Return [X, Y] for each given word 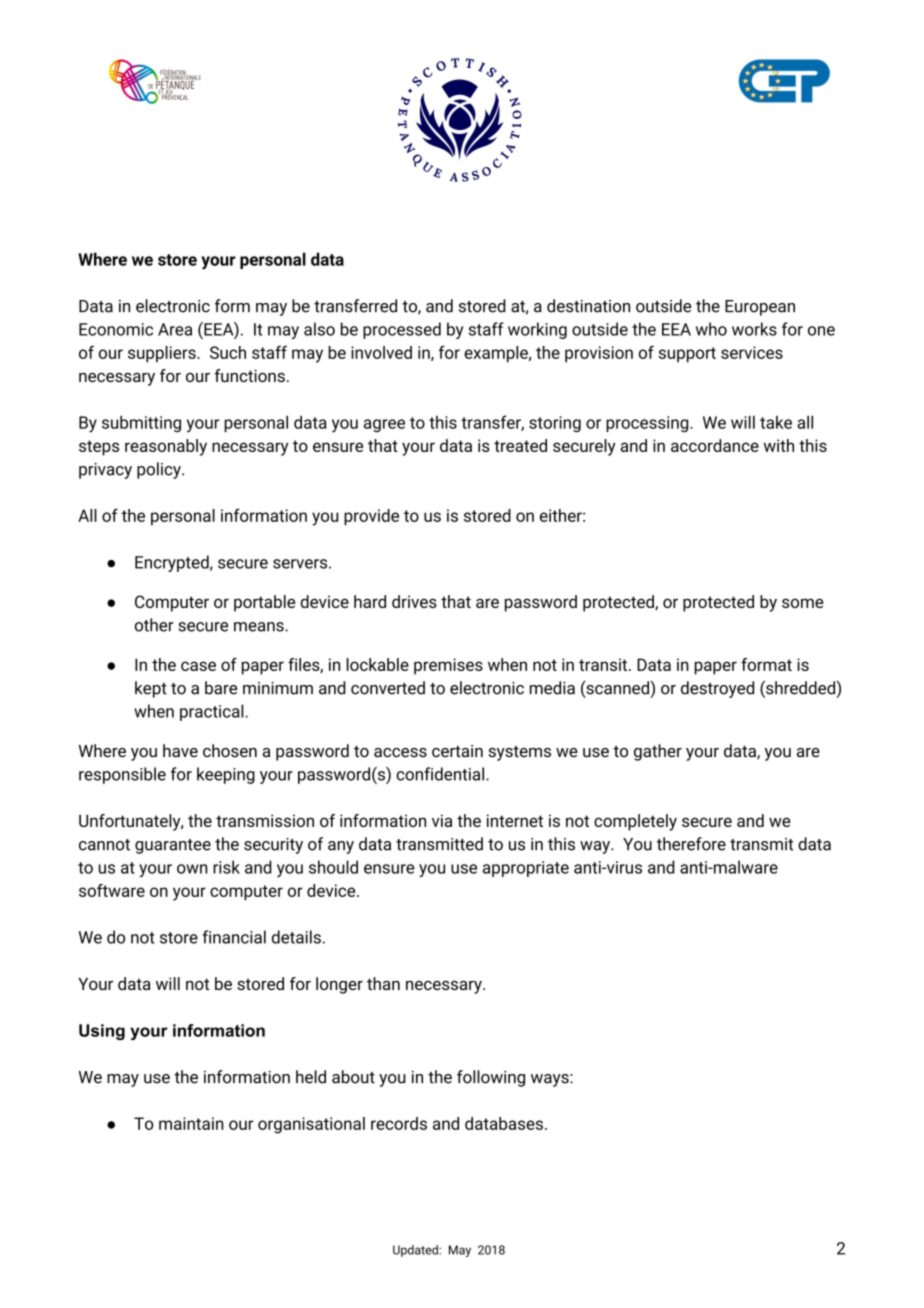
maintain [191, 1123]
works [754, 329]
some [803, 603]
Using [102, 1032]
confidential [441, 774]
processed [402, 330]
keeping [226, 775]
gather [658, 752]
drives [414, 601]
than [383, 983]
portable [264, 603]
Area [175, 329]
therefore [691, 844]
